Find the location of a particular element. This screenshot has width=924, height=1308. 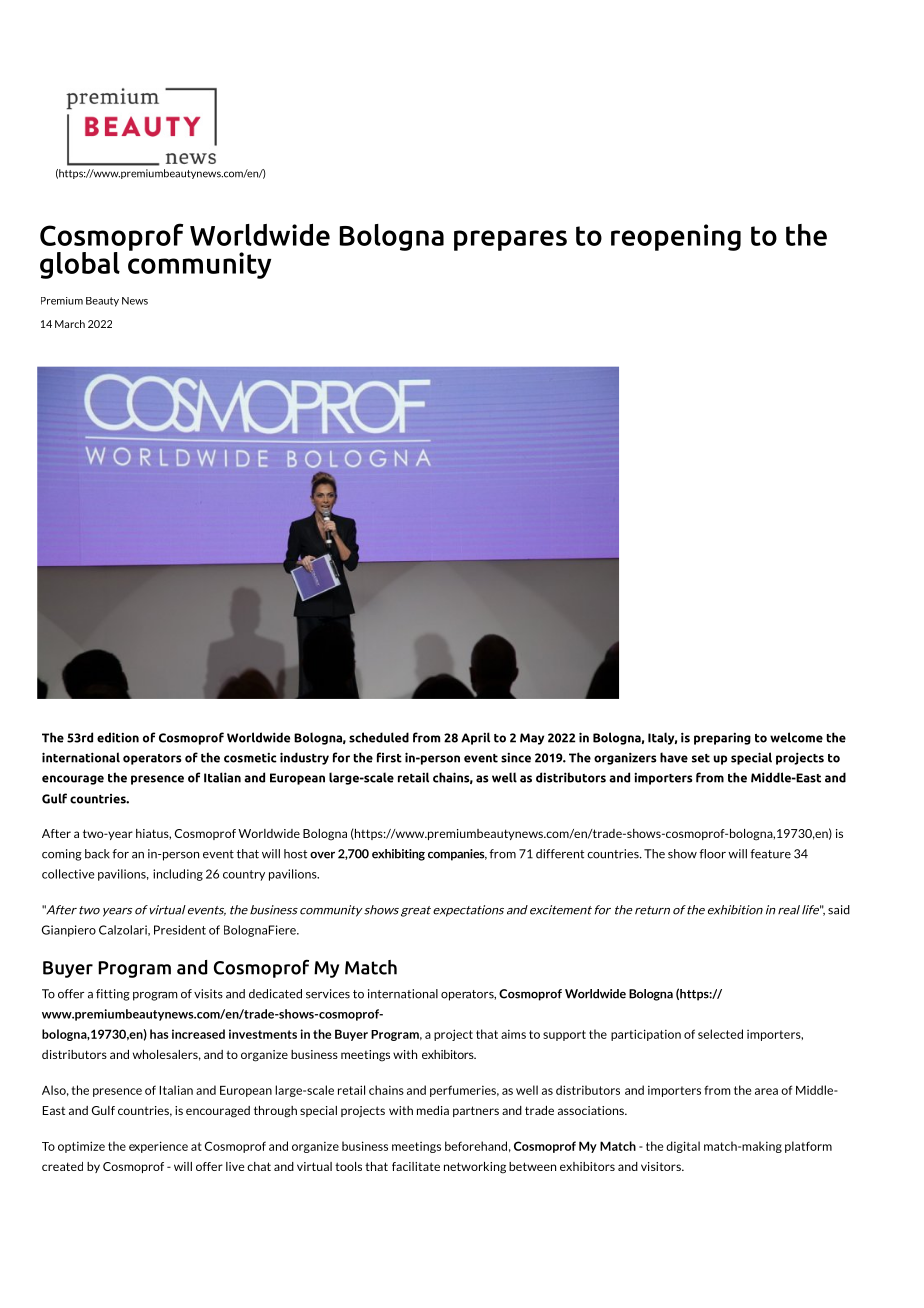

prepares is located at coordinates (510, 240).
